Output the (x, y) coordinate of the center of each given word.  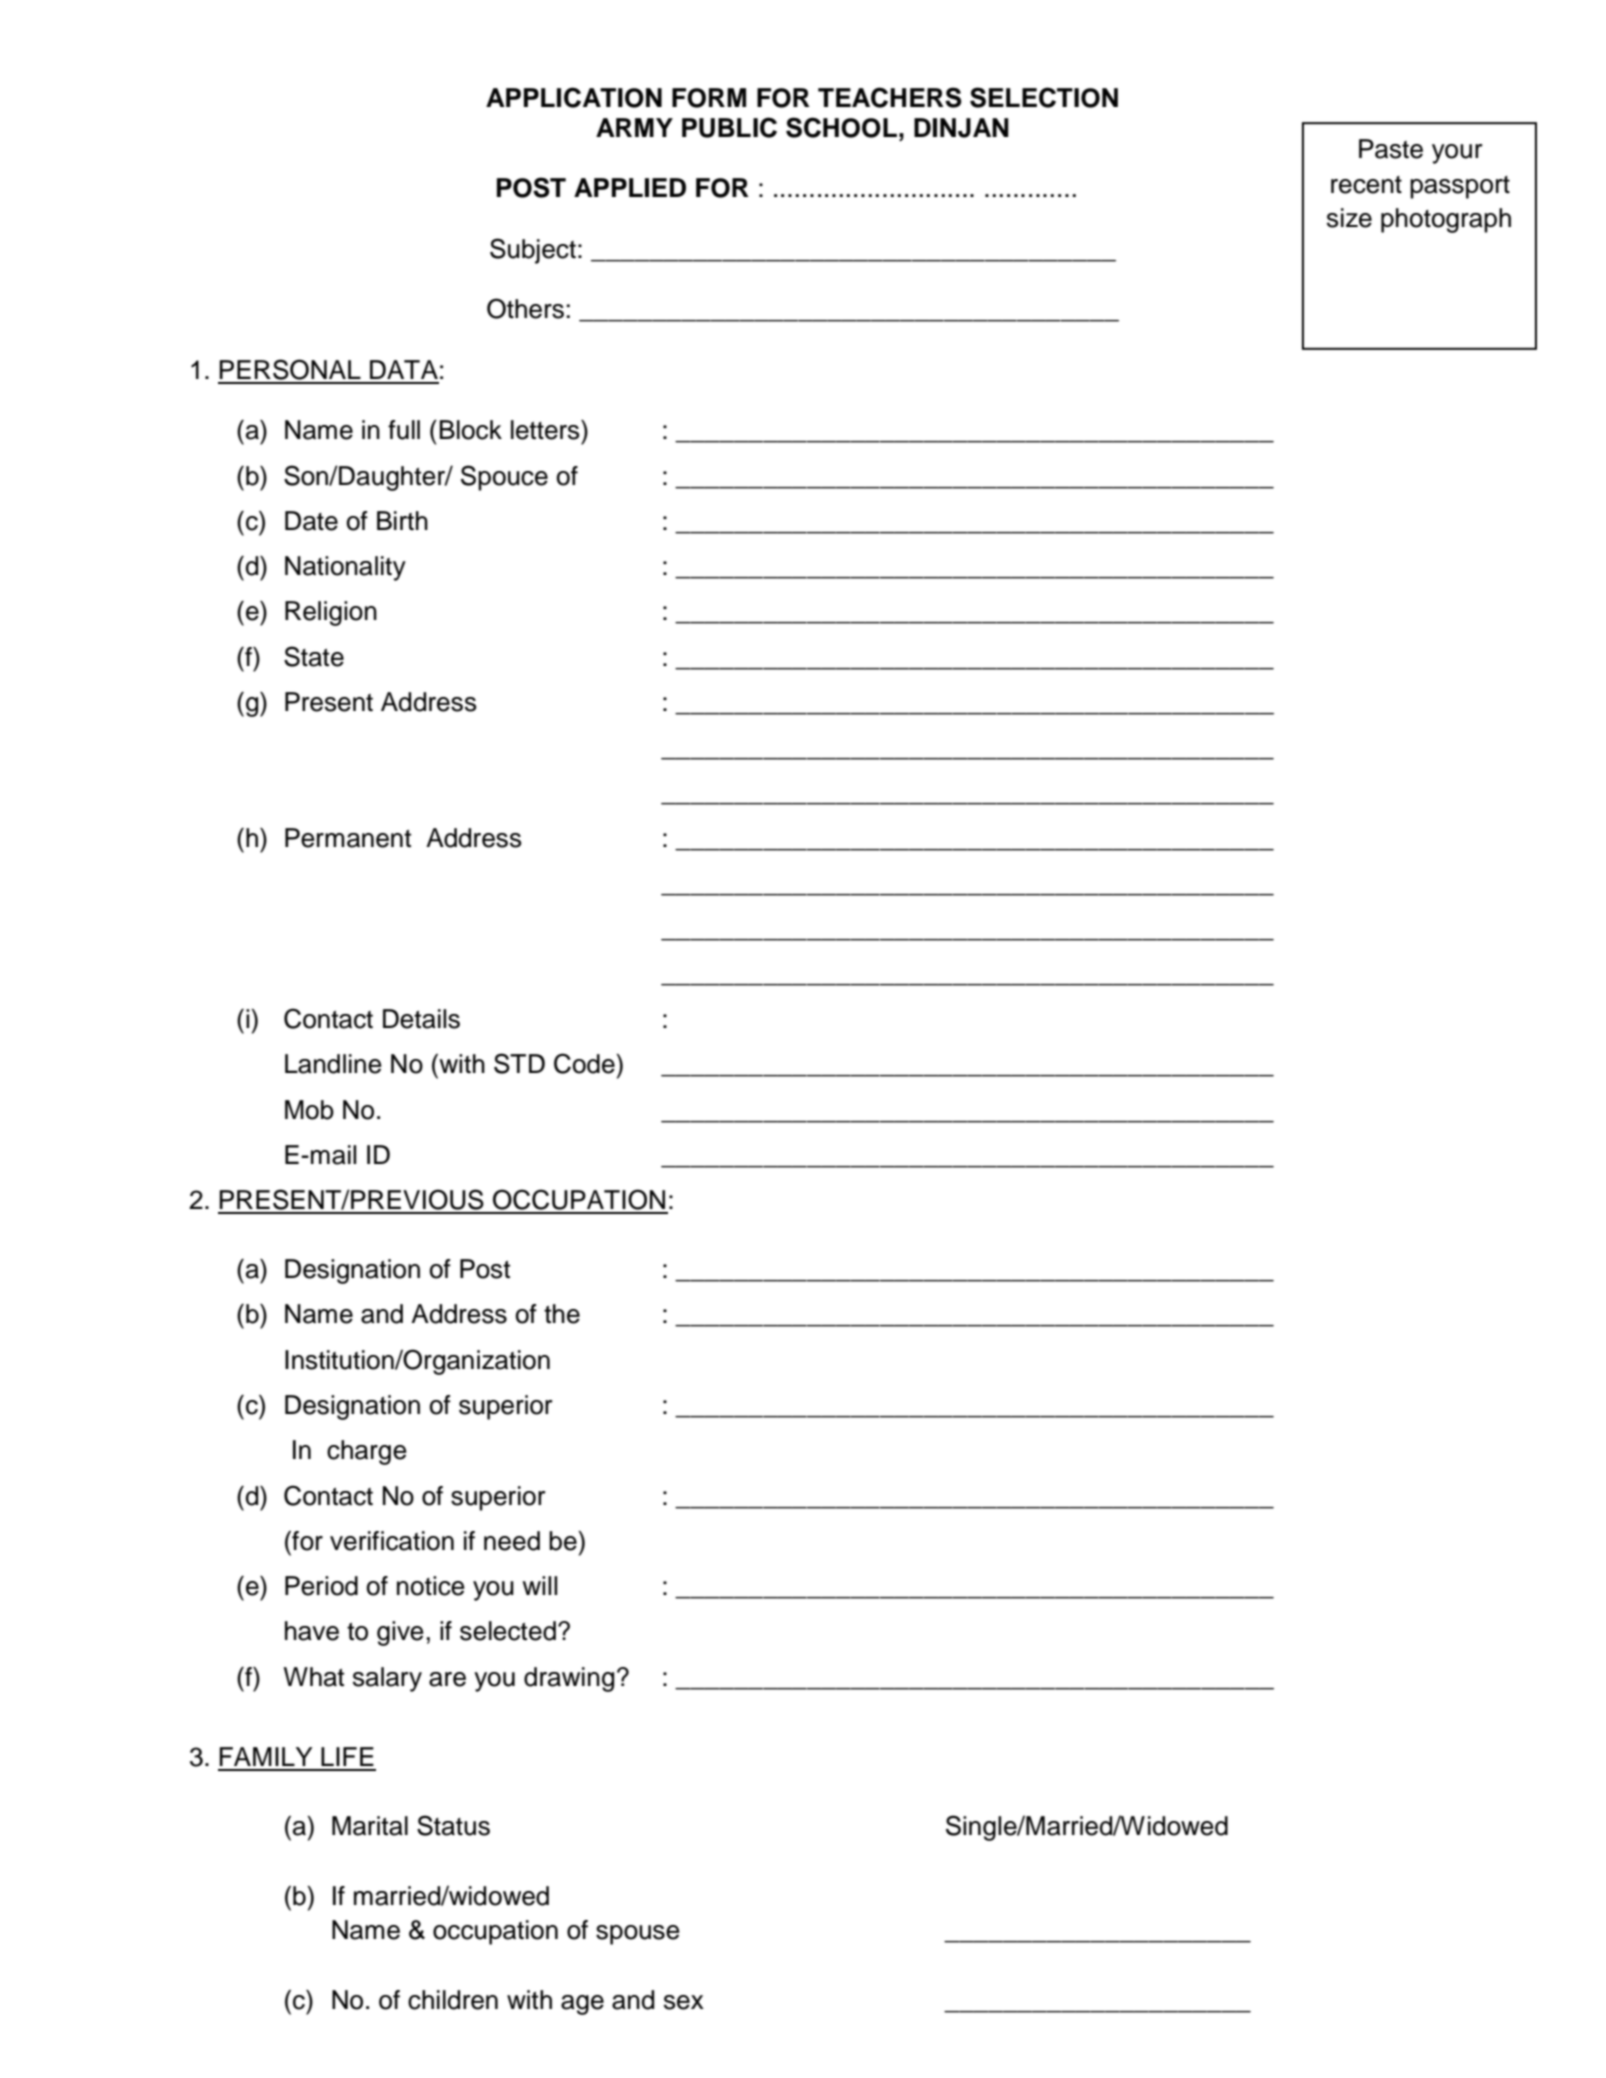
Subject (533, 251)
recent (1366, 185)
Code (585, 1063)
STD (519, 1063)
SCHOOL (841, 127)
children (453, 2000)
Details (421, 1019)
